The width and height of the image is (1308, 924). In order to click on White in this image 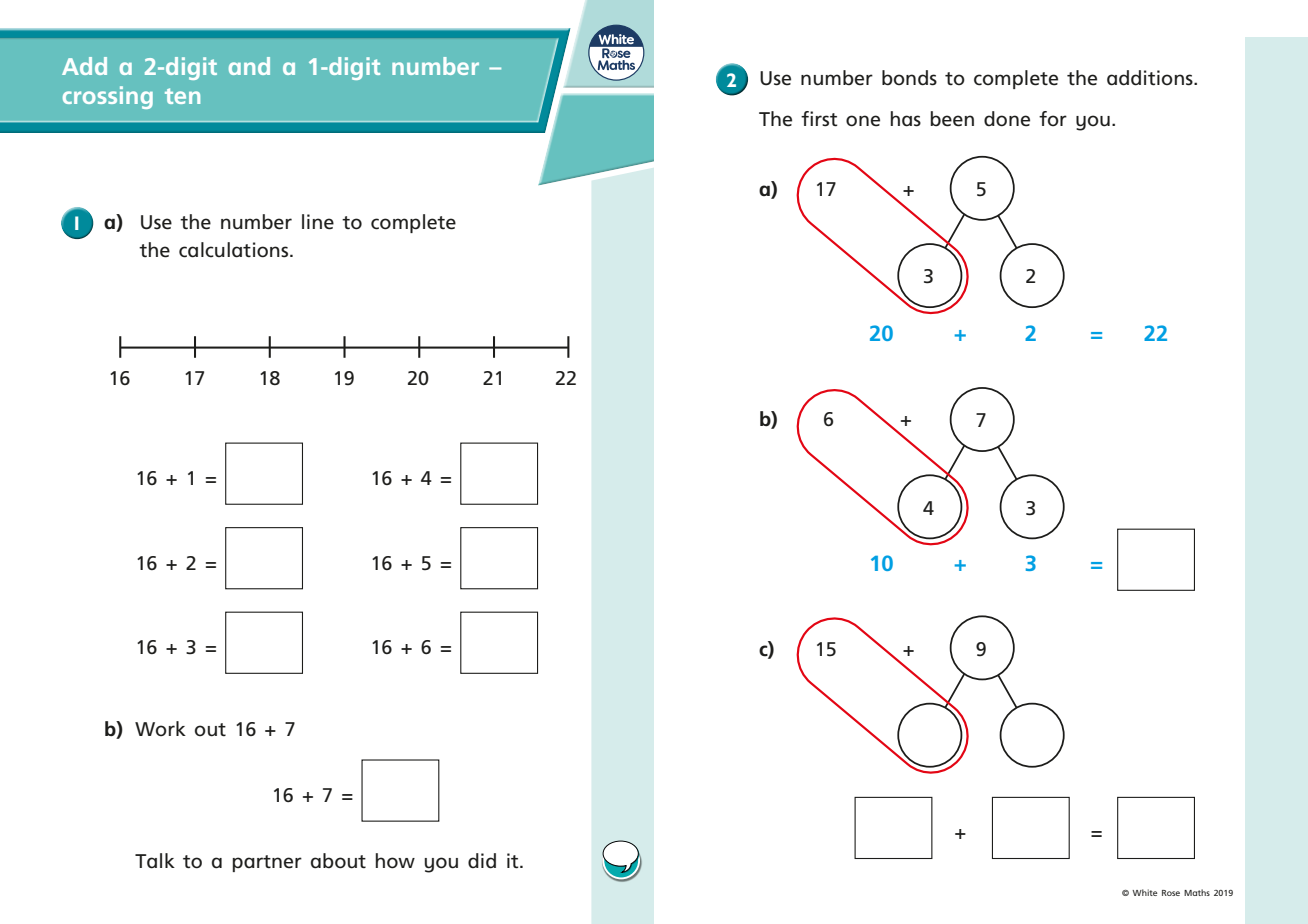, I will do `click(1144, 892)`.
